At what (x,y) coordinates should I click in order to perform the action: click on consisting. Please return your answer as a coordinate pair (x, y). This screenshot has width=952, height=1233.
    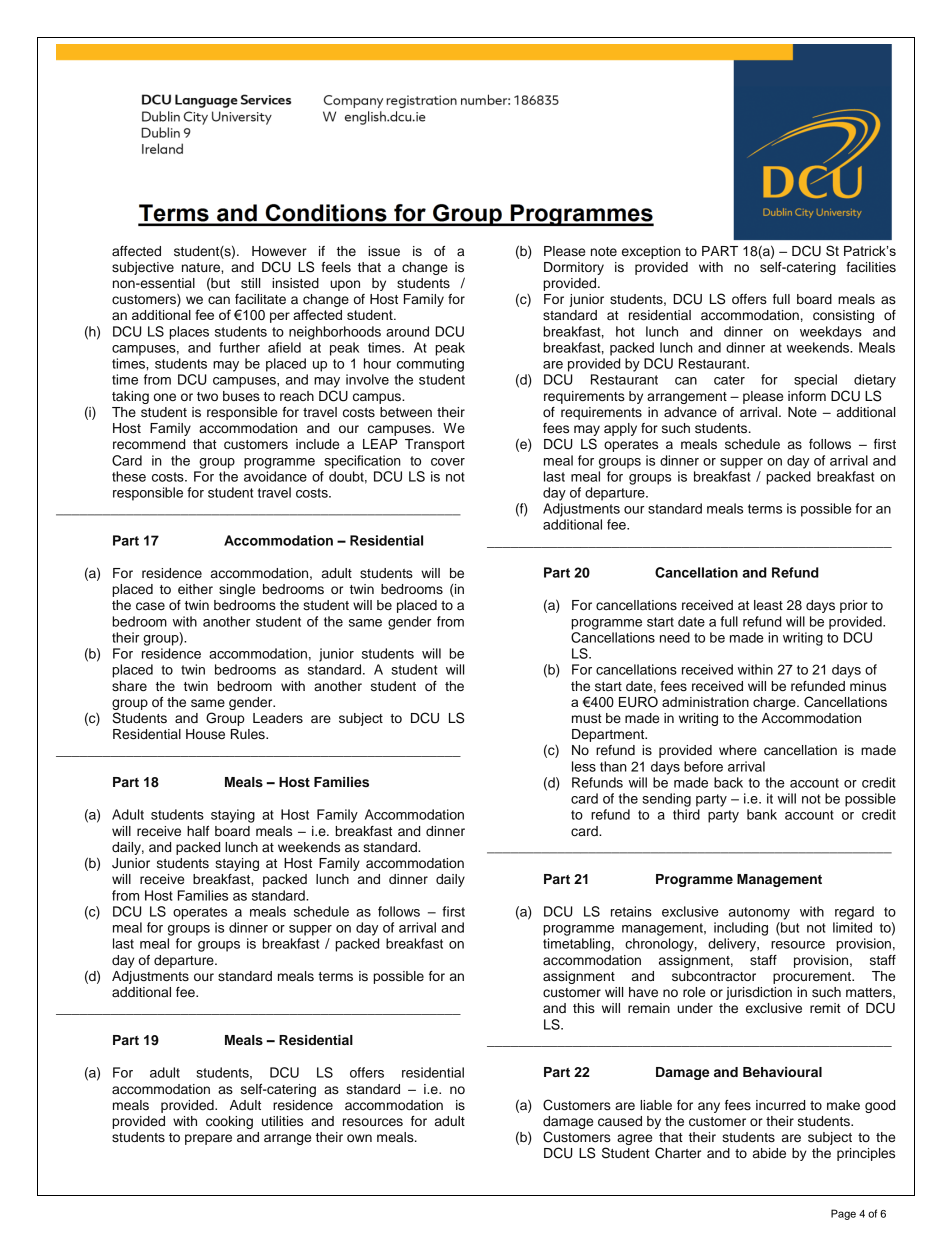
    Looking at the image, I should click on (843, 316).
